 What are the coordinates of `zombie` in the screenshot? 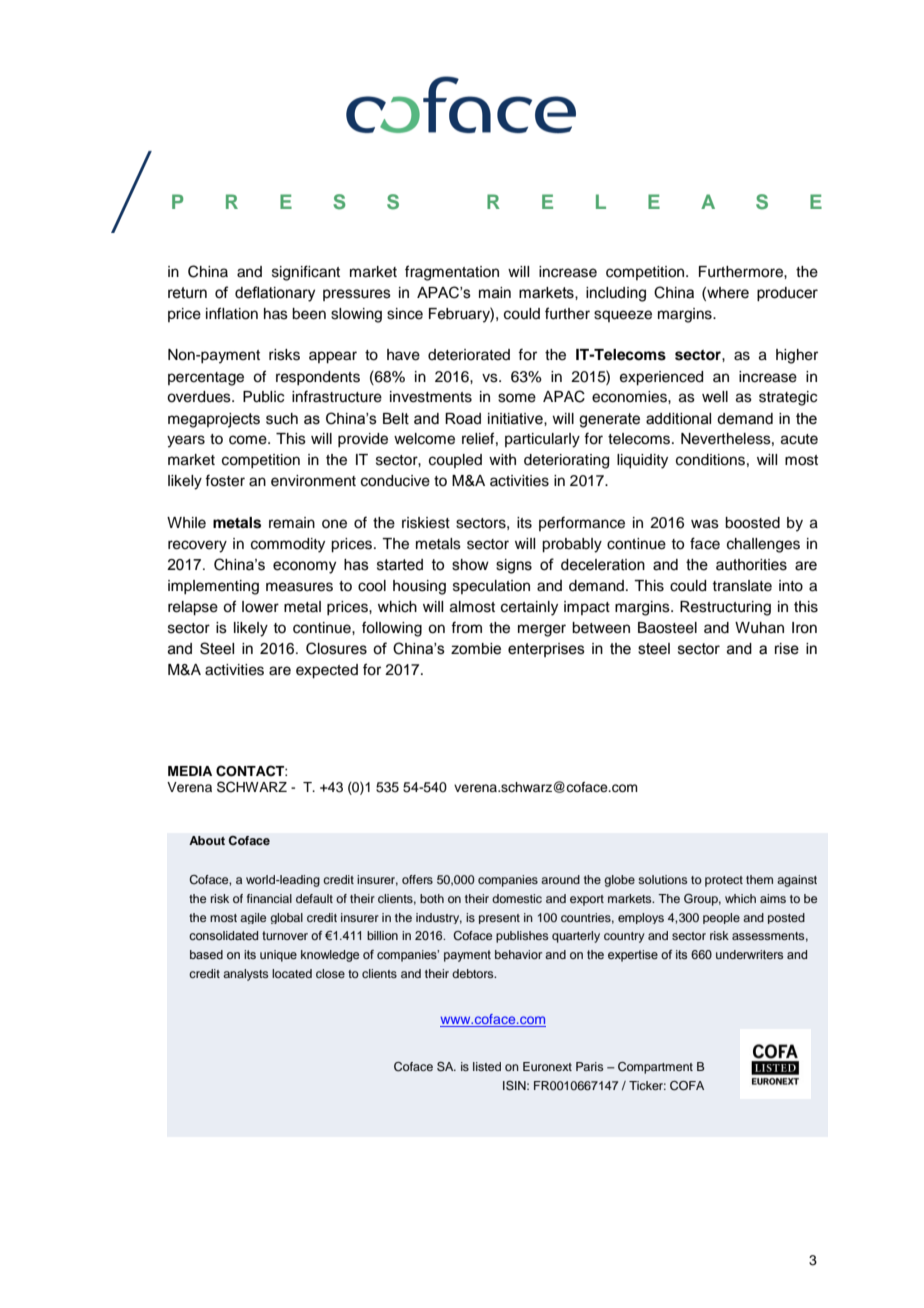 It's located at (476, 649).
